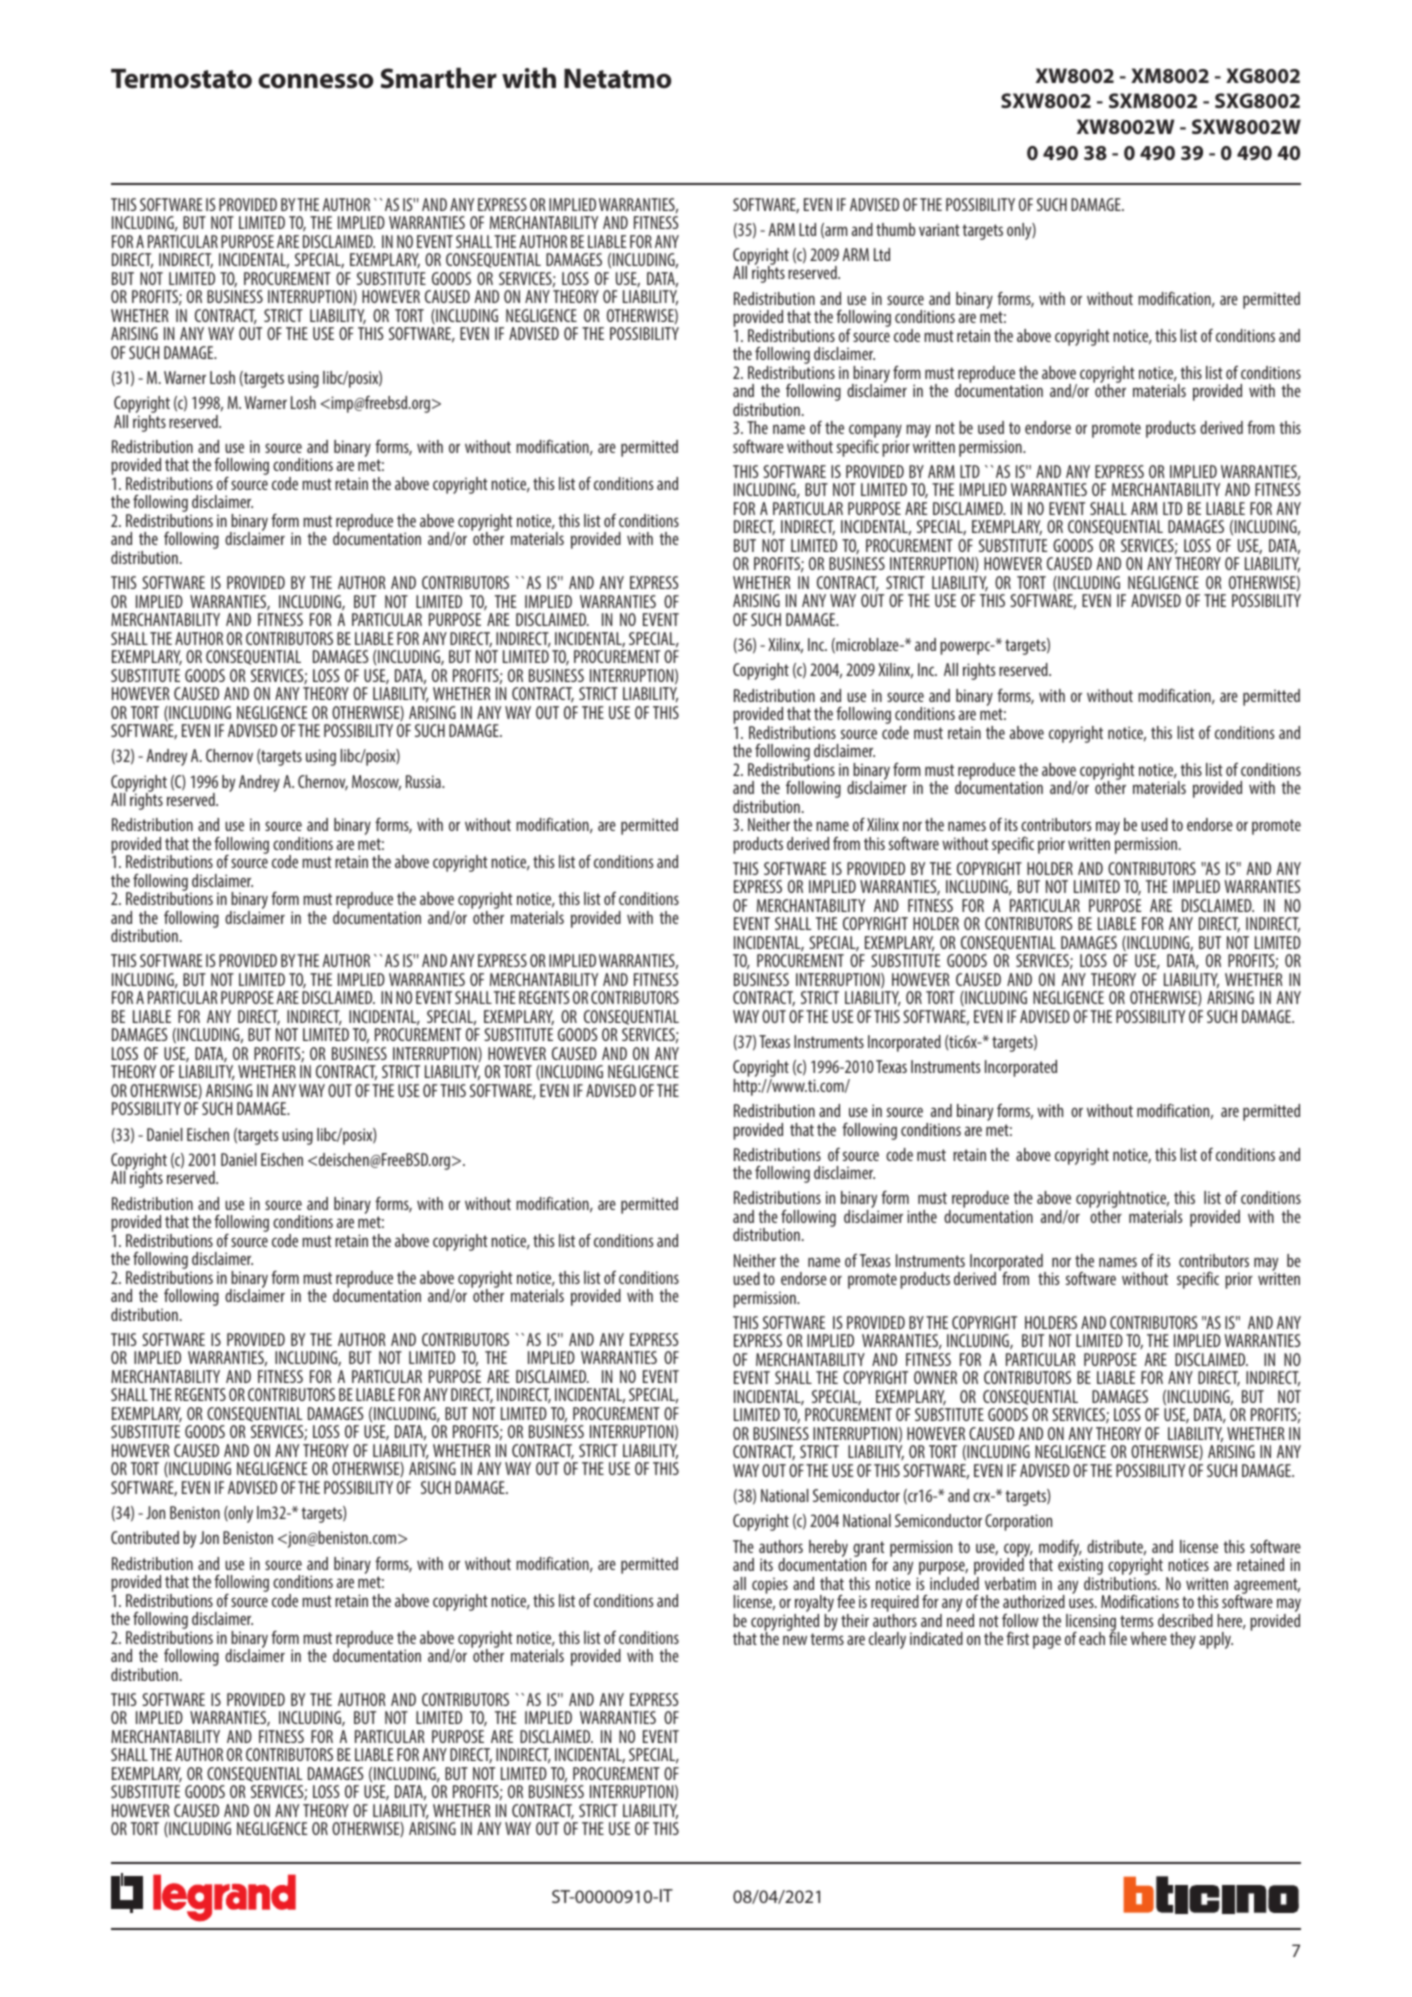 This image has width=1412, height=1997. Describe the element at coordinates (966, 648) in the image. I see `powerpc` at that location.
